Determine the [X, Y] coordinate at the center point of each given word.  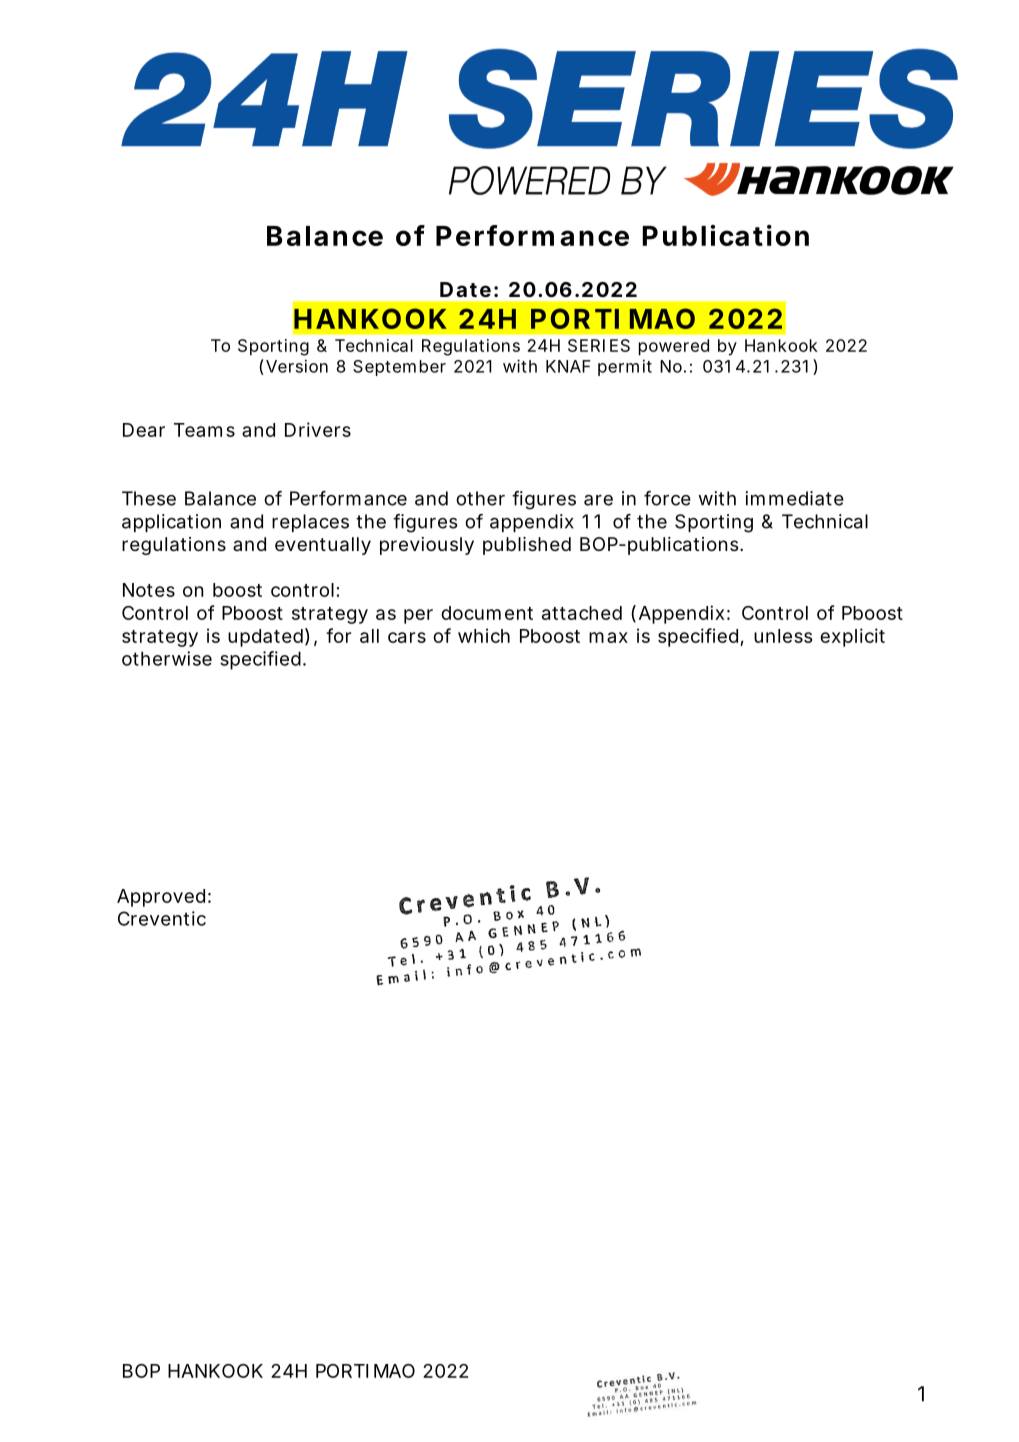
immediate [794, 498]
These [149, 498]
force [667, 498]
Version [297, 366]
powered [674, 347]
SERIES [599, 345]
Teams [204, 430]
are [598, 500]
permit [625, 368]
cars [407, 637]
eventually [323, 546]
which [484, 635]
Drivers [318, 429]
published [527, 546]
